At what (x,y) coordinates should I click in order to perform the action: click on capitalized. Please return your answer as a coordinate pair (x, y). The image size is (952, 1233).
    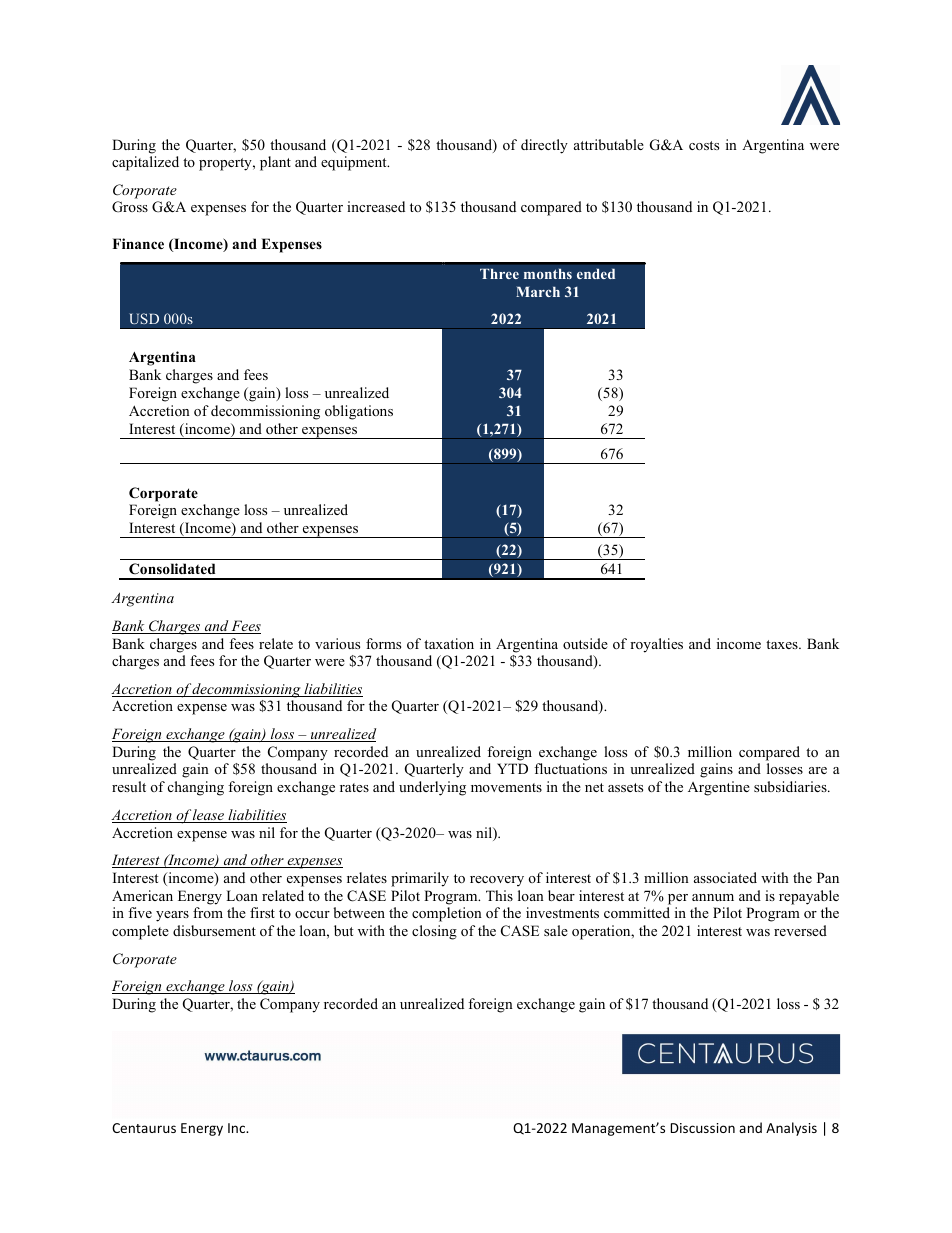
    Looking at the image, I should click on (145, 163).
